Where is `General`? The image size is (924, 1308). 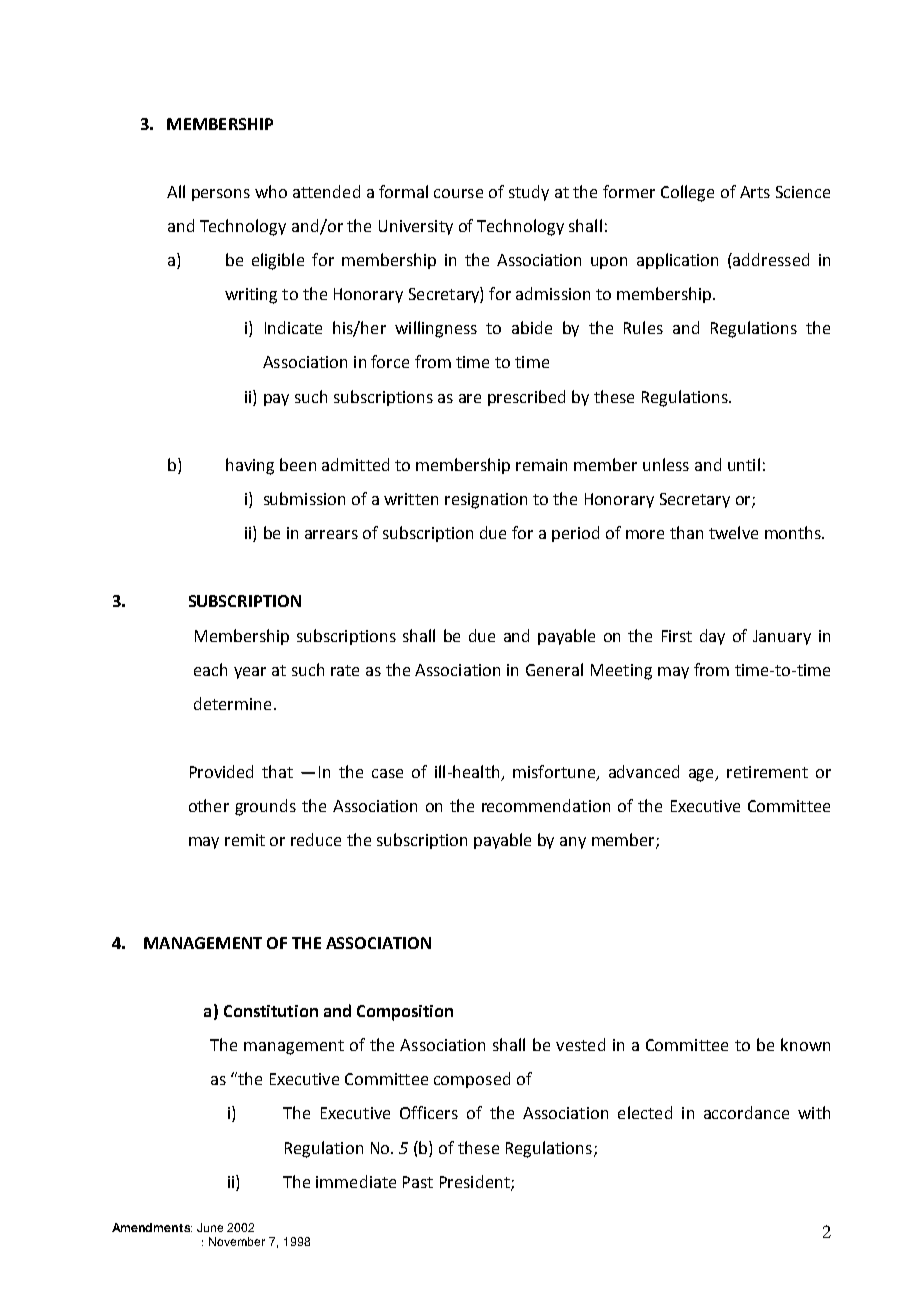
General is located at coordinates (554, 669).
